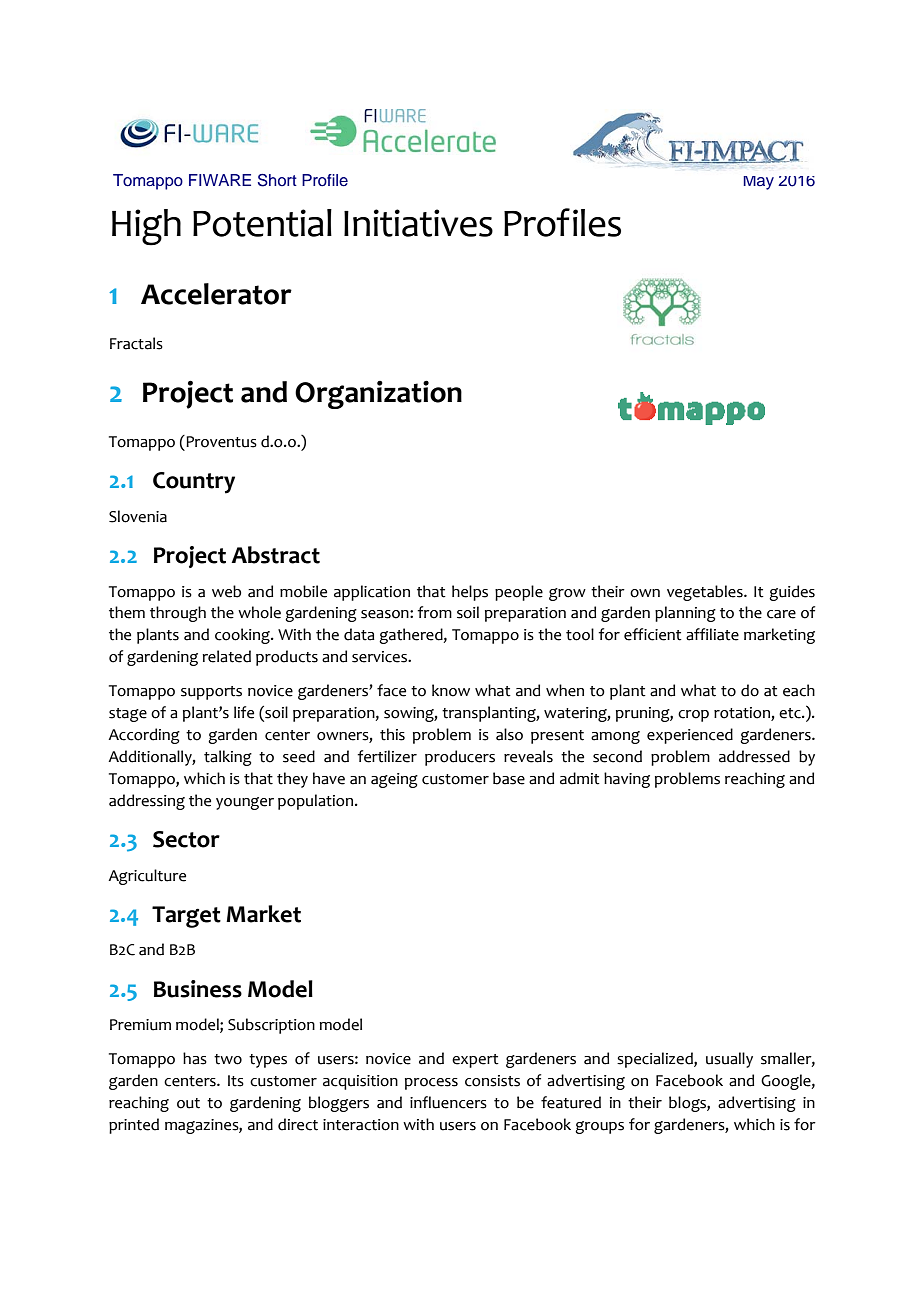  I want to click on Initiatives, so click(418, 223).
